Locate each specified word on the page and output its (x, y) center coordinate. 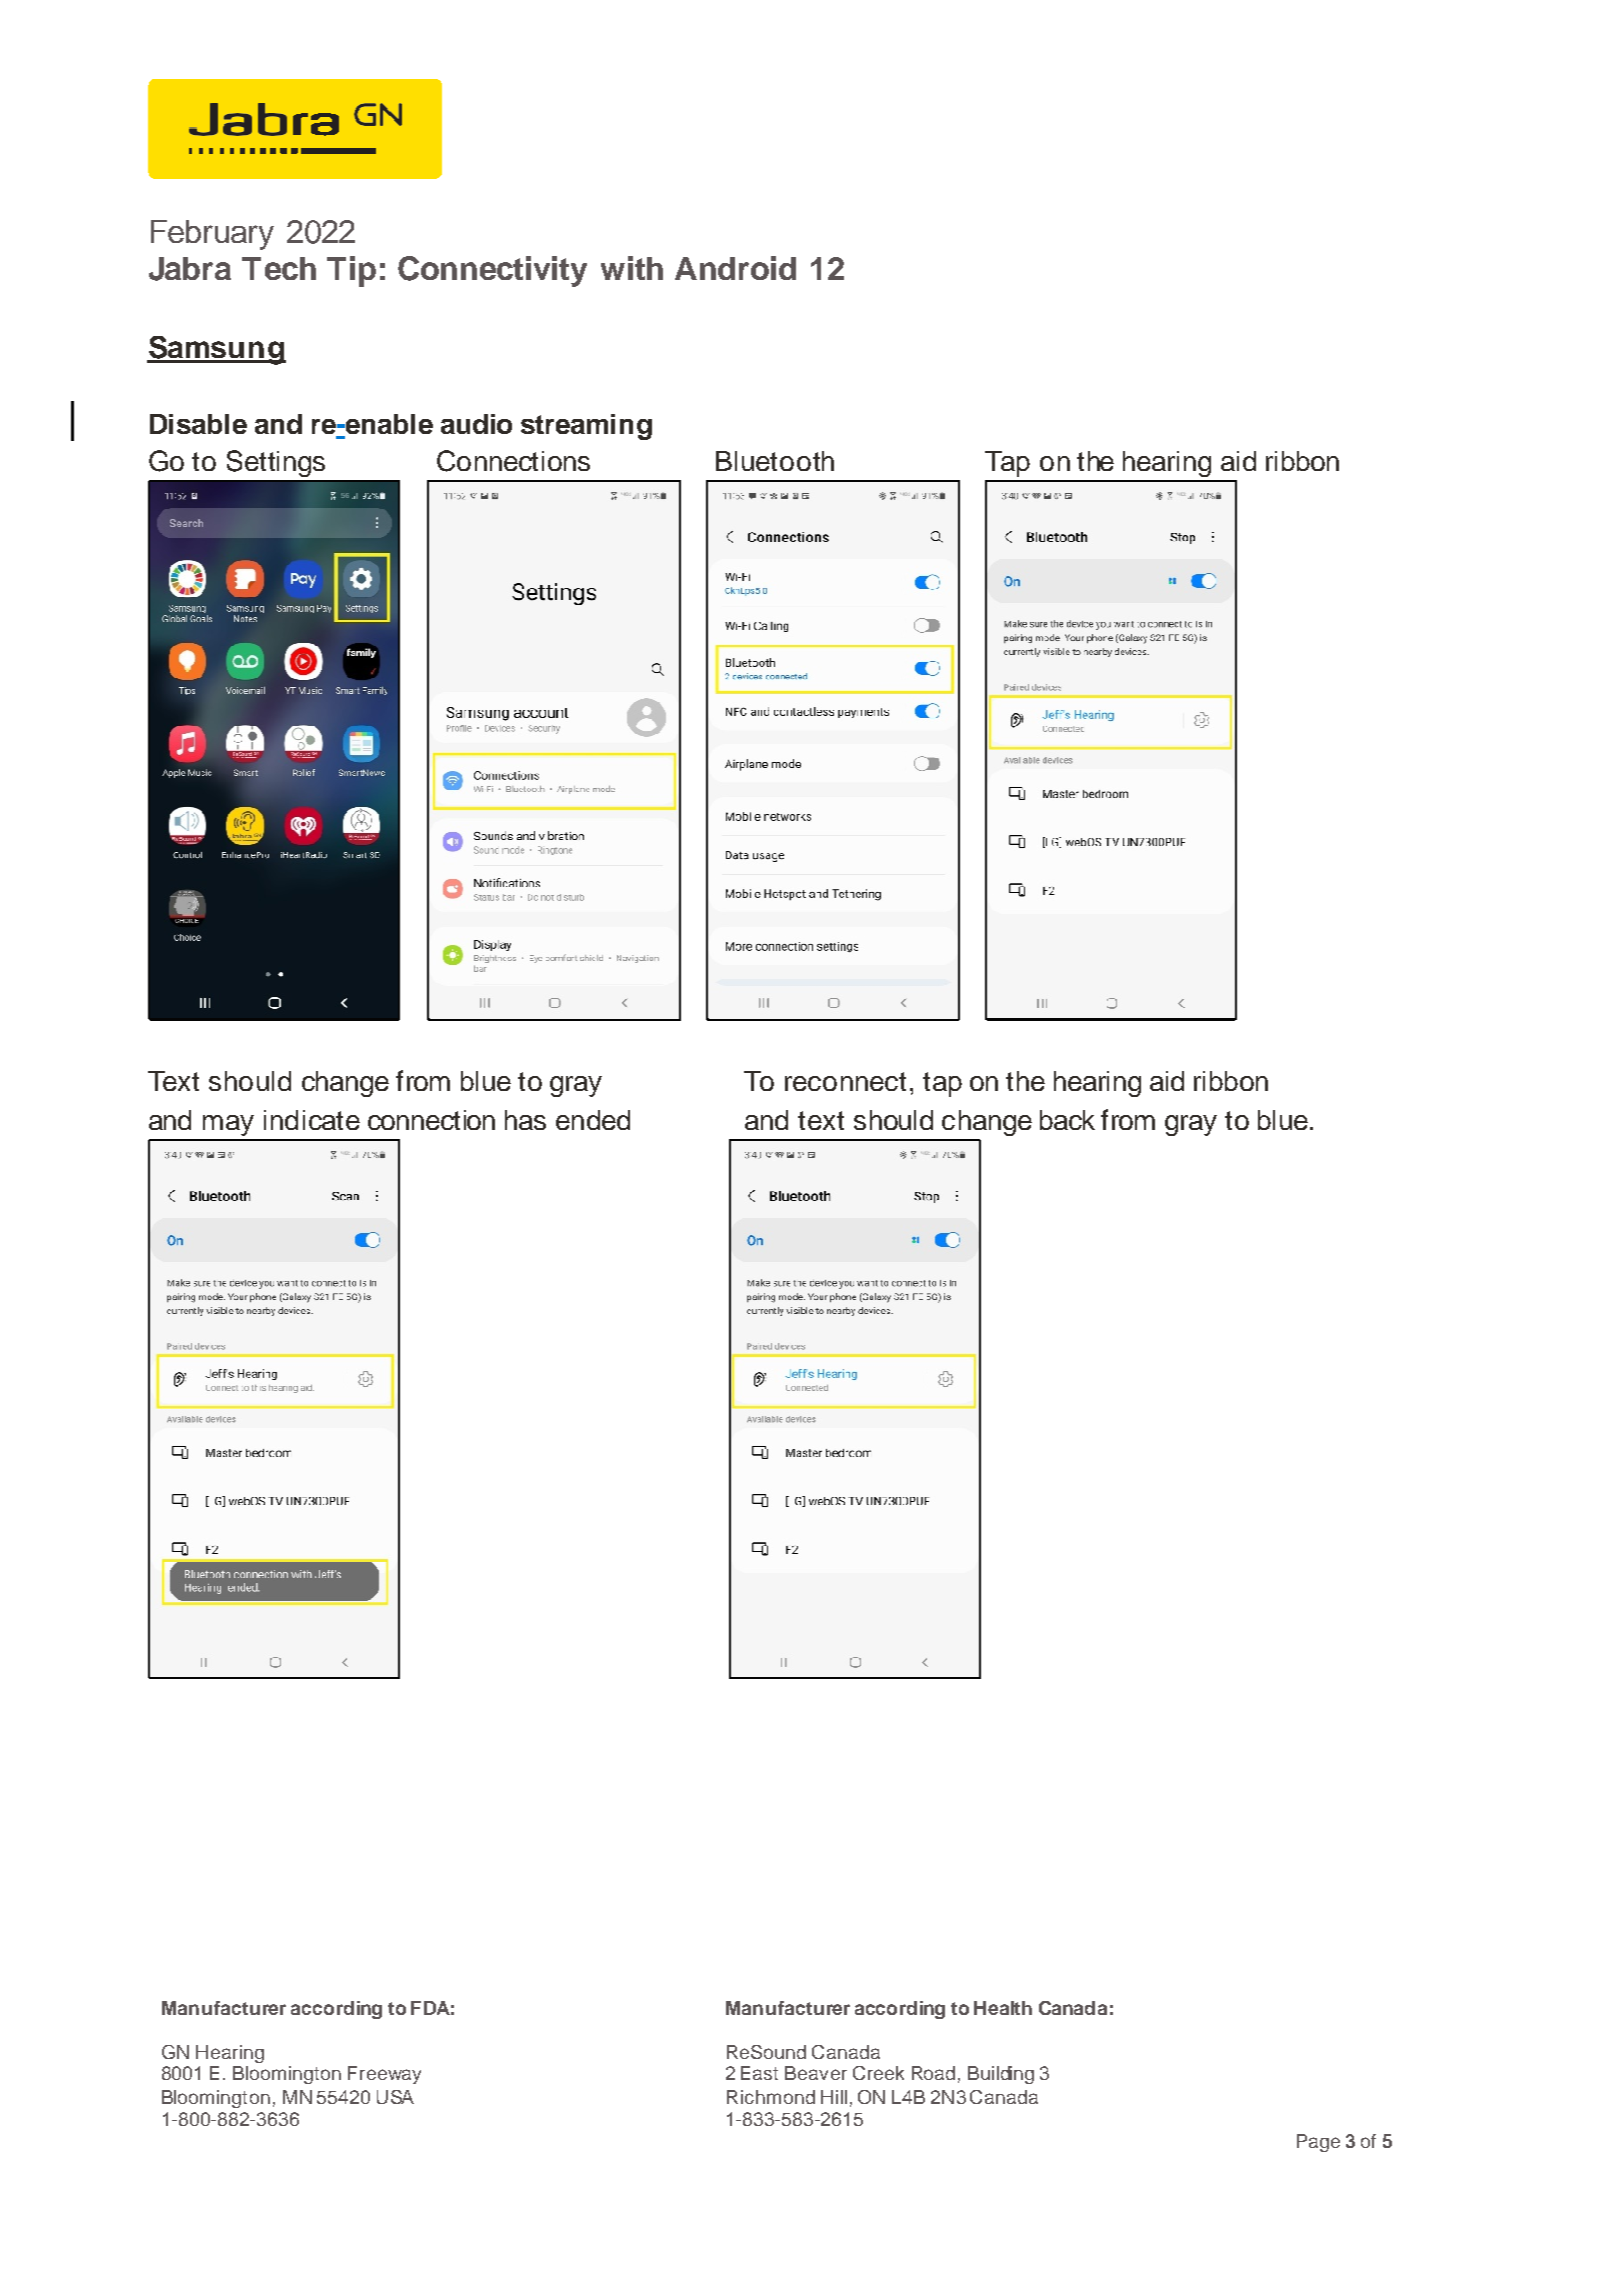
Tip (351, 271)
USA (395, 2097)
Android (735, 268)
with (632, 268)
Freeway (384, 2075)
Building (1001, 2075)
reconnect (845, 1081)
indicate (312, 1120)
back (1067, 1120)
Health (1003, 2008)
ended (593, 1120)
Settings (276, 463)
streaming (586, 427)
